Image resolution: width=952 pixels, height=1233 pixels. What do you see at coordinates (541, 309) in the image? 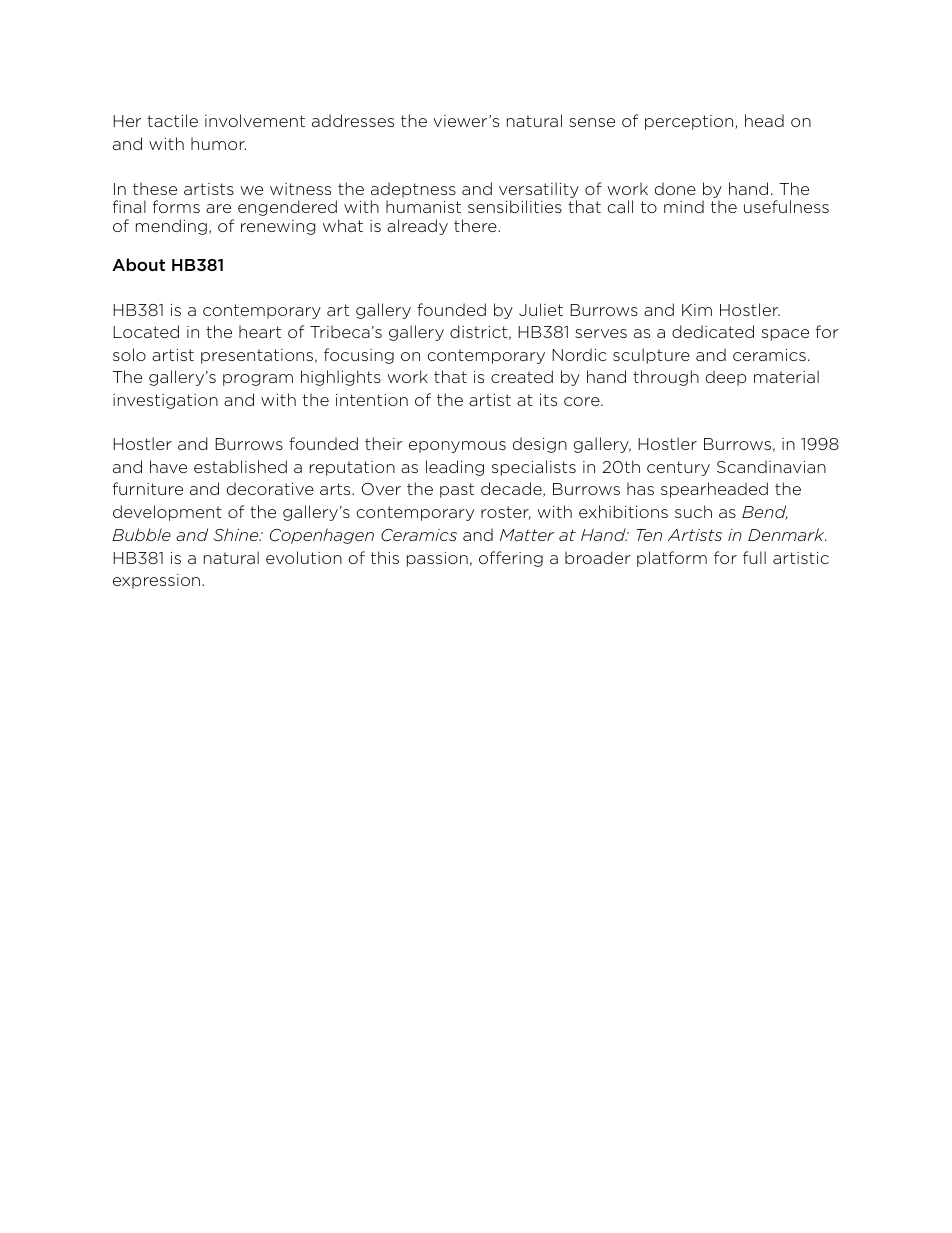
I see `Juliet` at bounding box center [541, 309].
